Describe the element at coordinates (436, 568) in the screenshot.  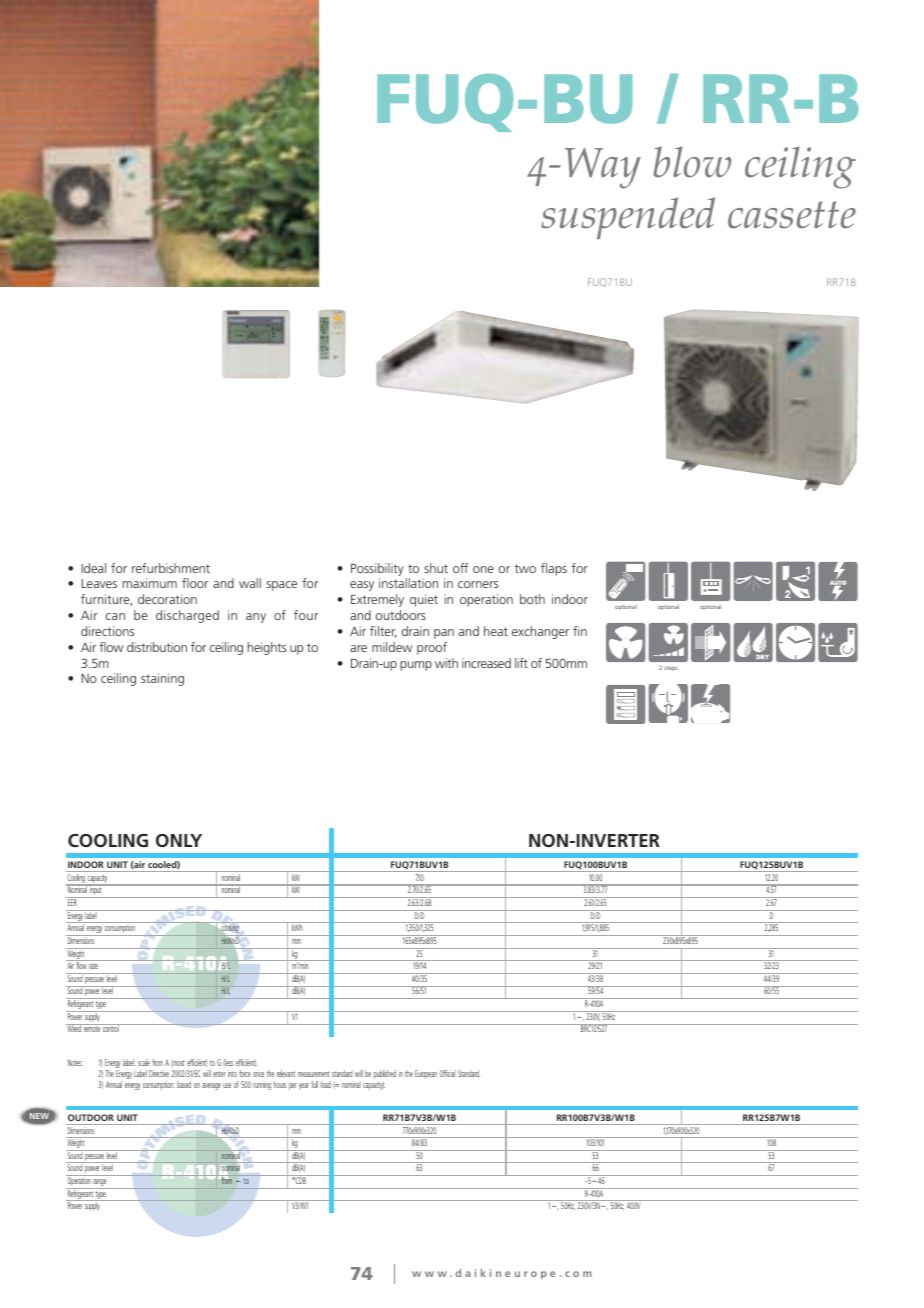
I see `shut` at that location.
